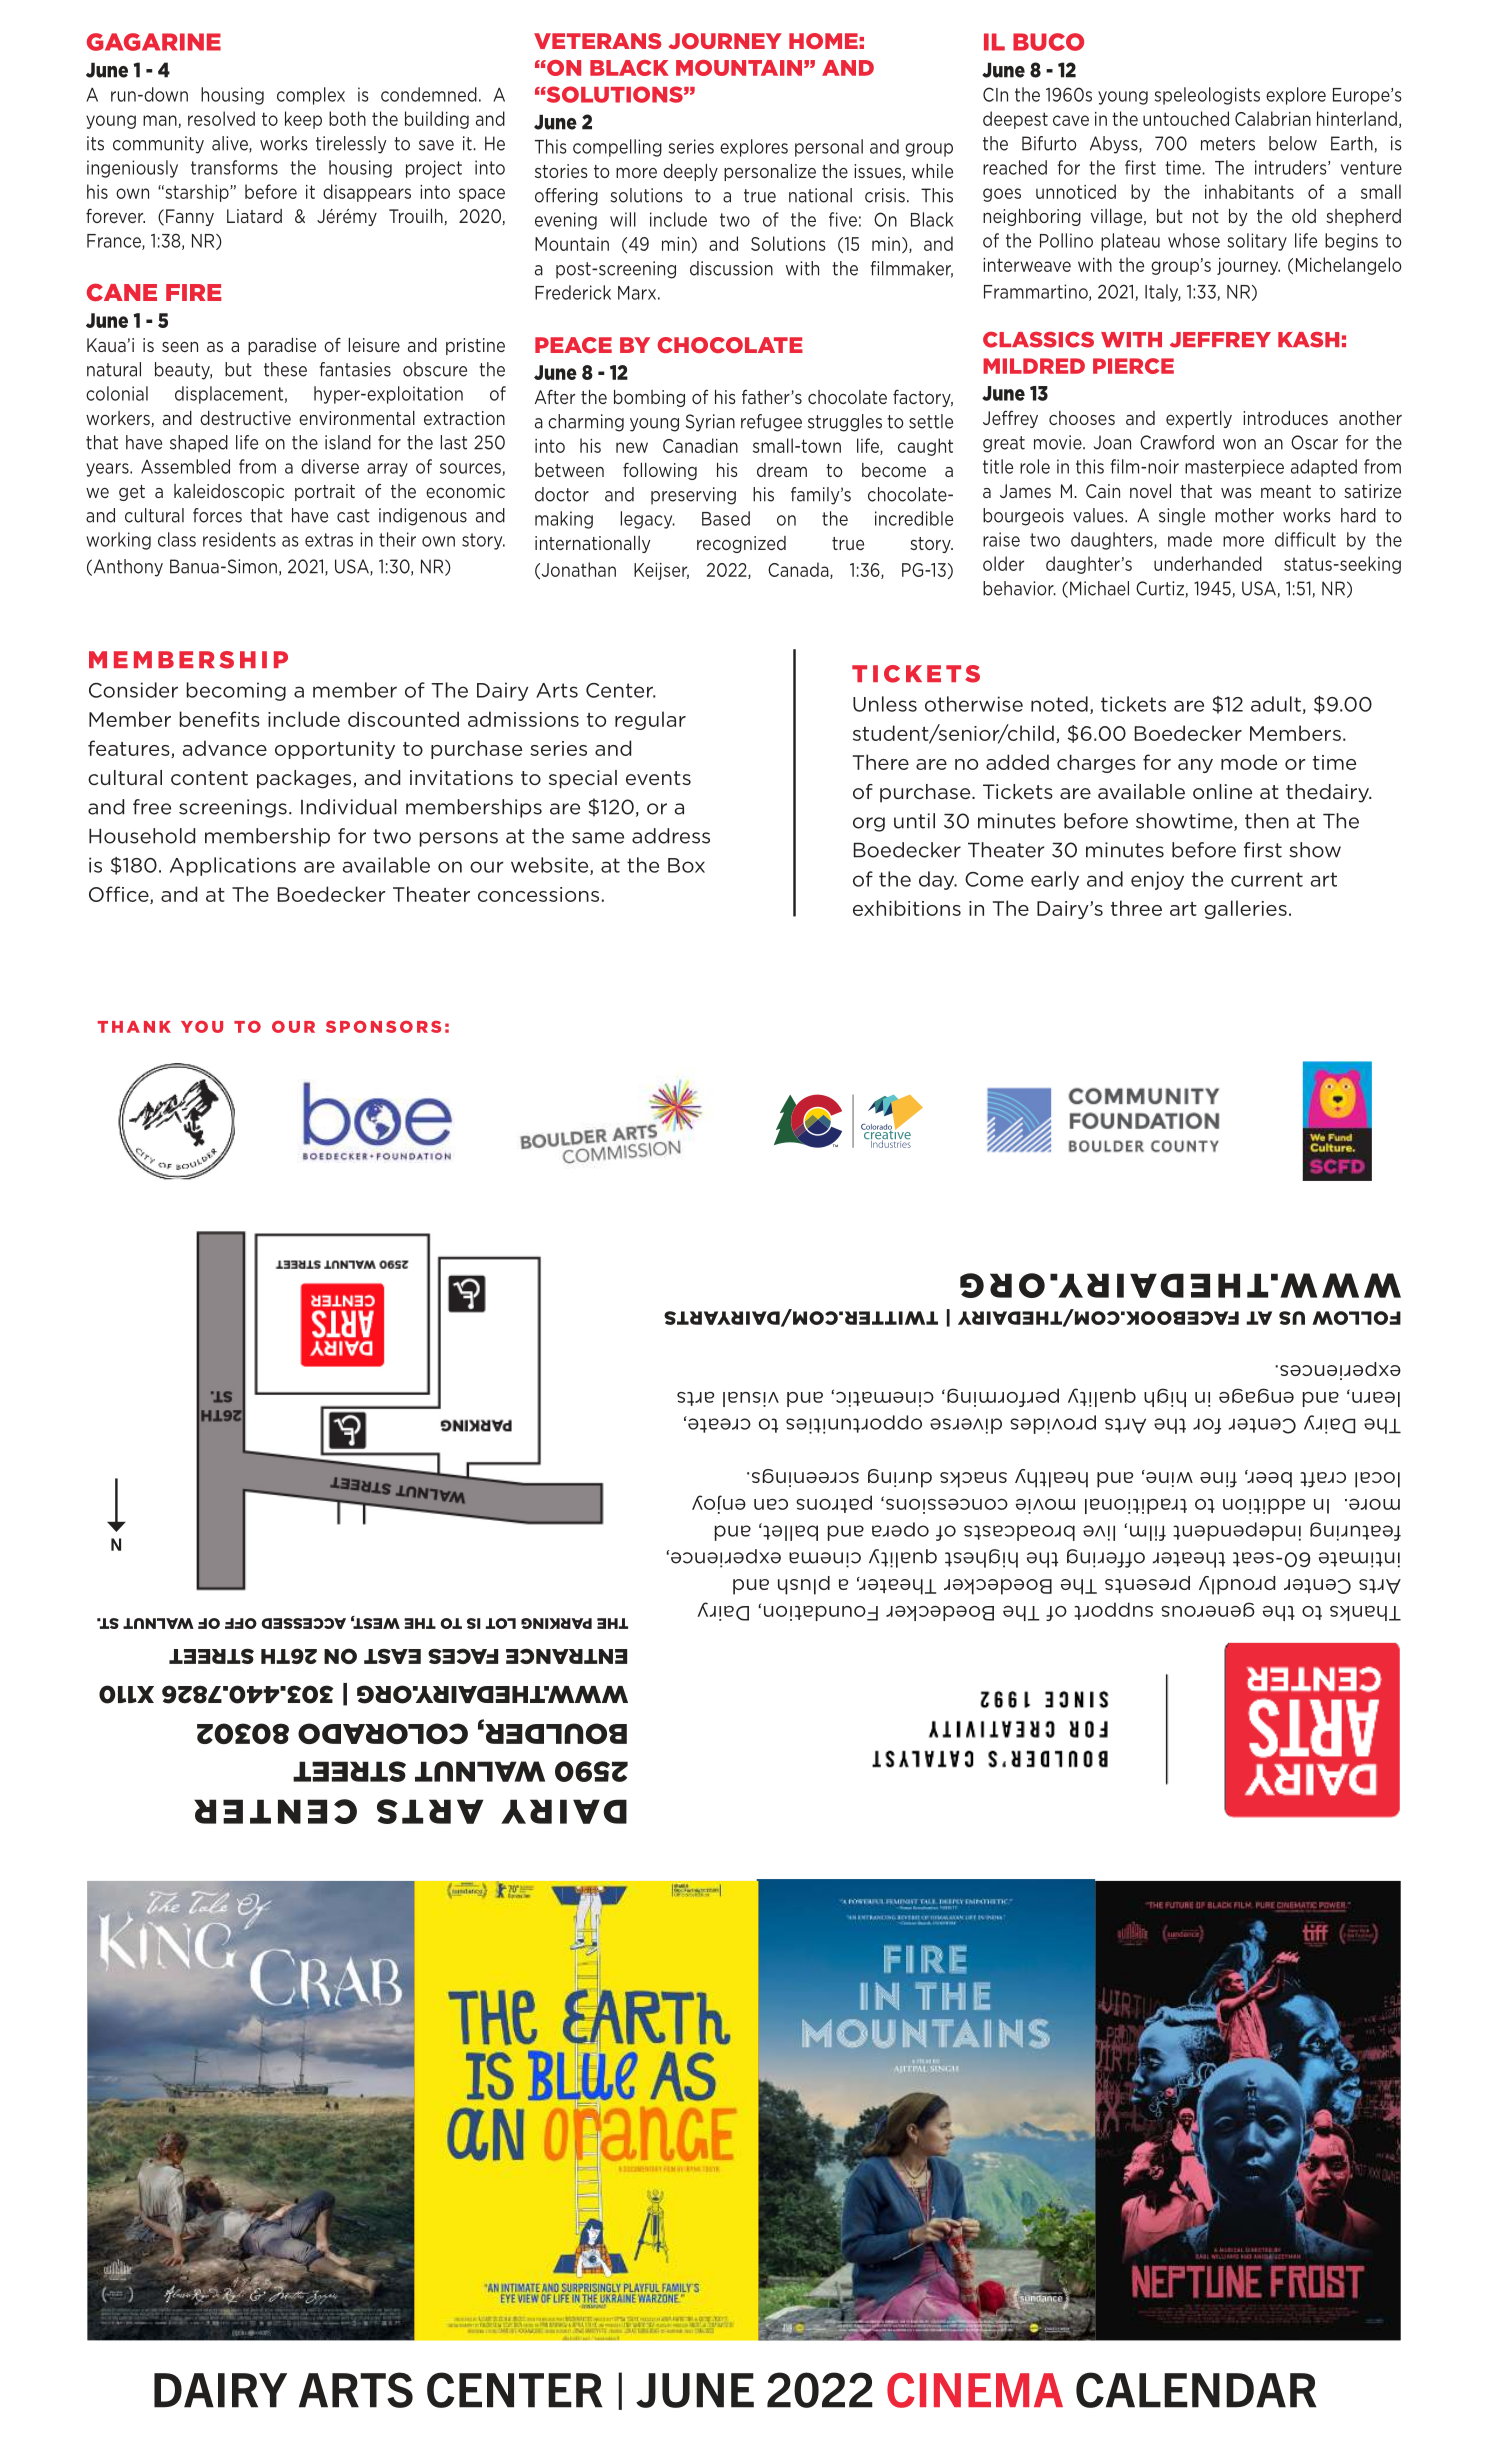 Image resolution: width=1488 pixels, height=2451 pixels. I want to click on untouched, so click(1186, 118).
